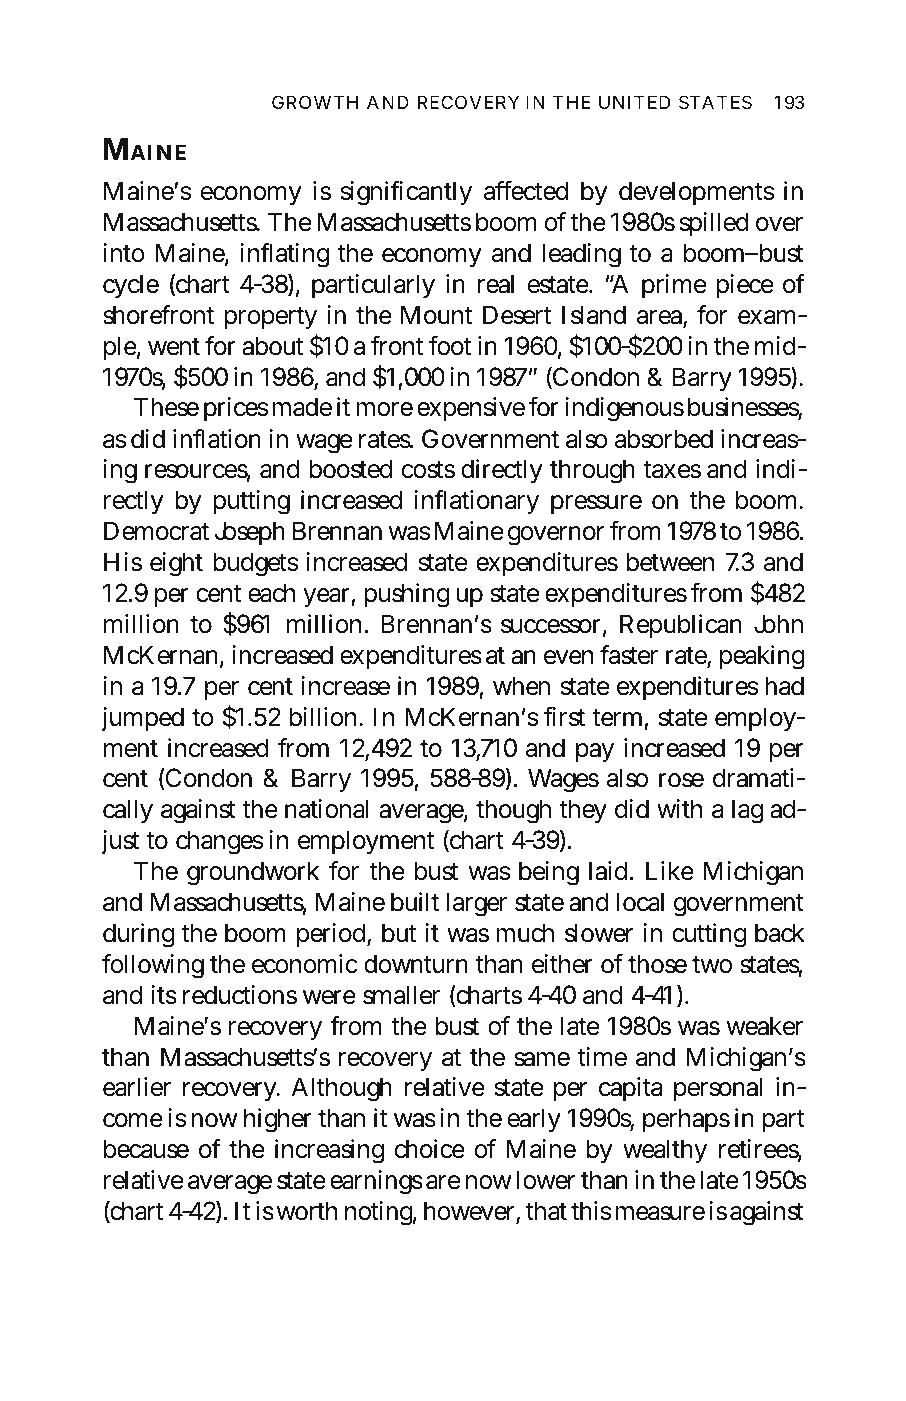 This image has width=906, height=1401. Describe the element at coordinates (219, 842) in the image. I see `changes` at that location.
